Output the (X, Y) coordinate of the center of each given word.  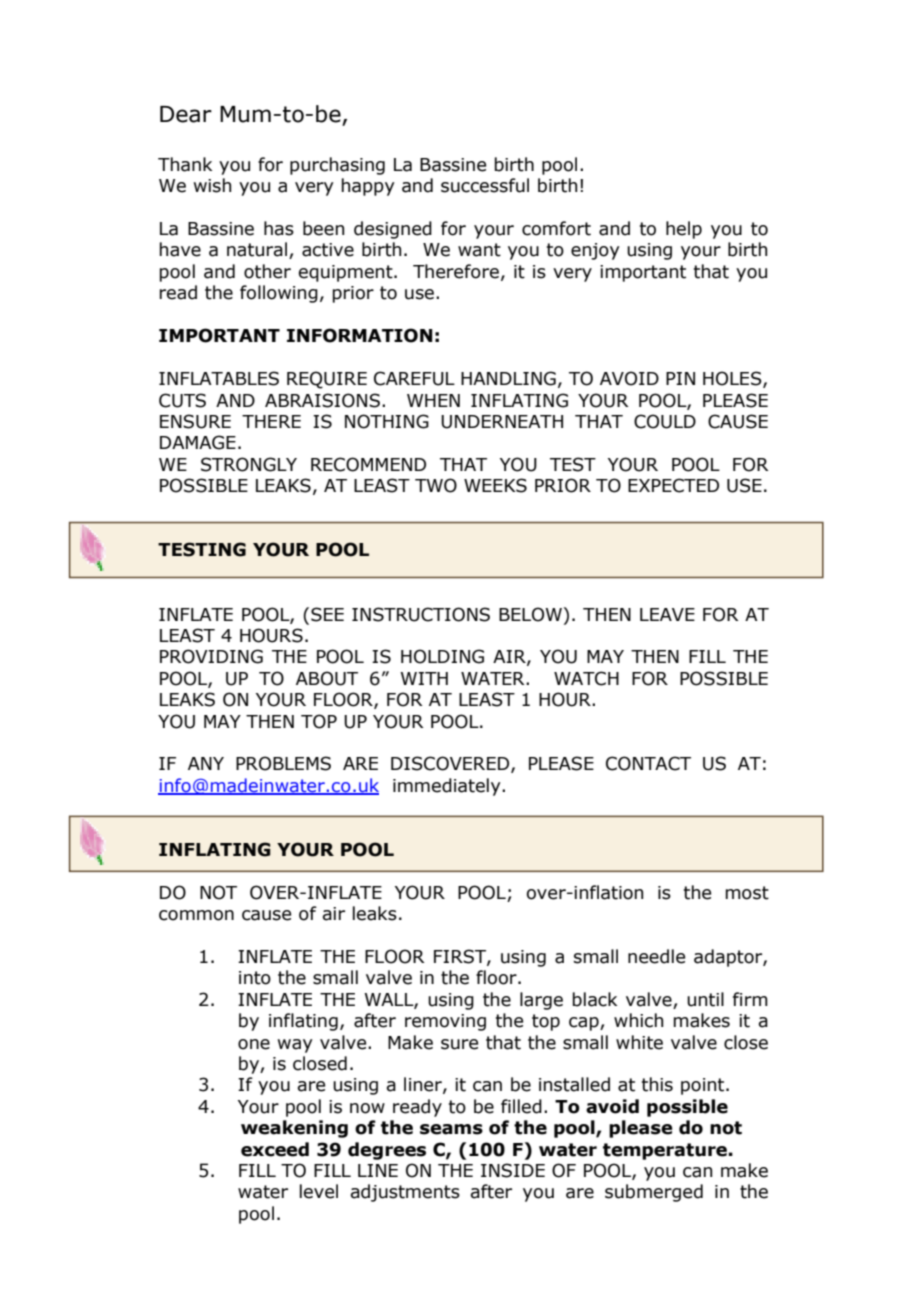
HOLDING (442, 656)
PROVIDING (211, 656)
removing (445, 1022)
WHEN (433, 400)
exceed (275, 1149)
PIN (680, 378)
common (196, 915)
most (747, 893)
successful (485, 185)
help (684, 230)
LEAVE (667, 614)
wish (212, 185)
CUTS (182, 400)
